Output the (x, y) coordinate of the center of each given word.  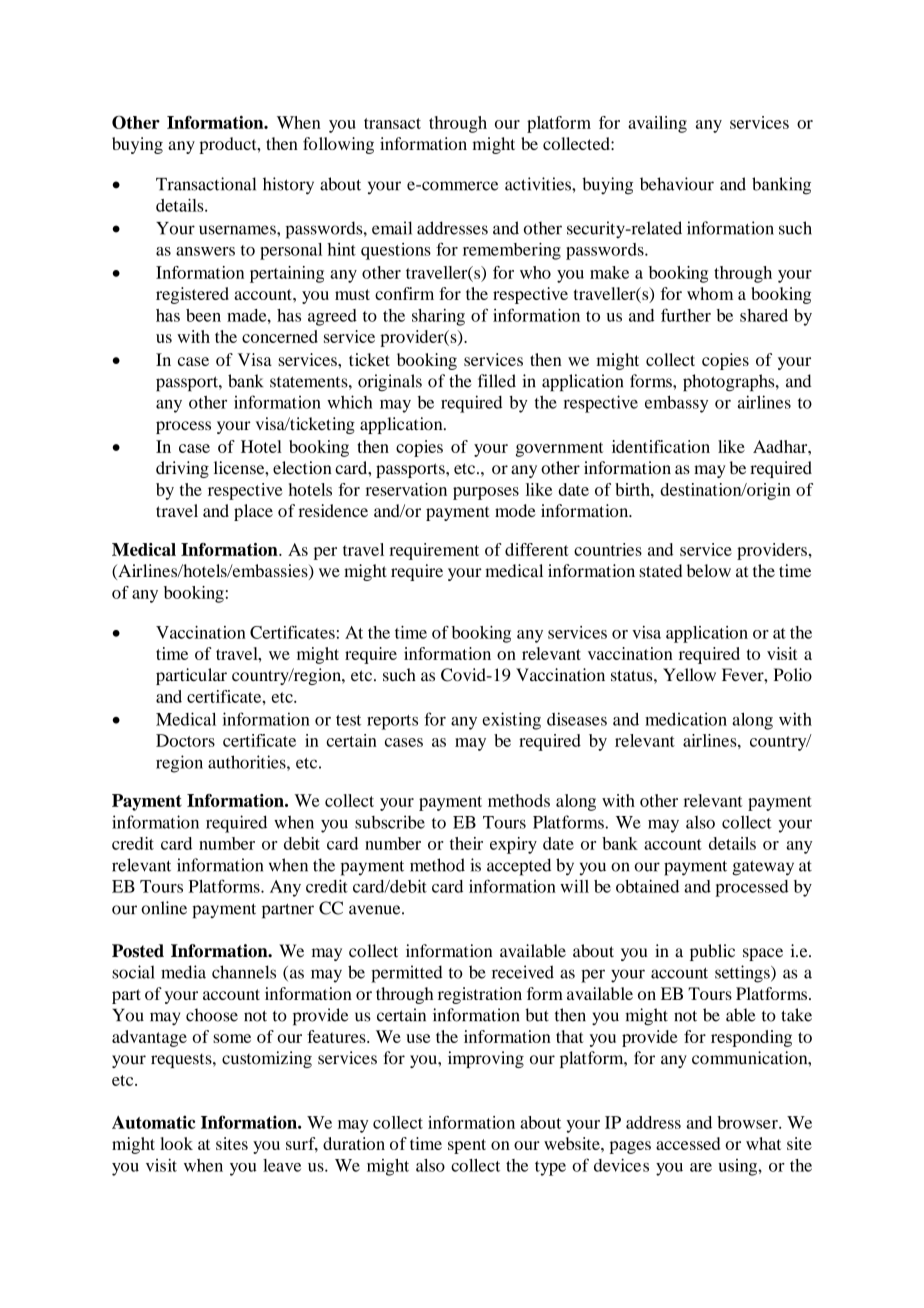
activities (539, 184)
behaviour (677, 184)
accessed (688, 1143)
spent (467, 1146)
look (176, 1143)
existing (511, 721)
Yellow (689, 675)
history (288, 186)
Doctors (185, 740)
